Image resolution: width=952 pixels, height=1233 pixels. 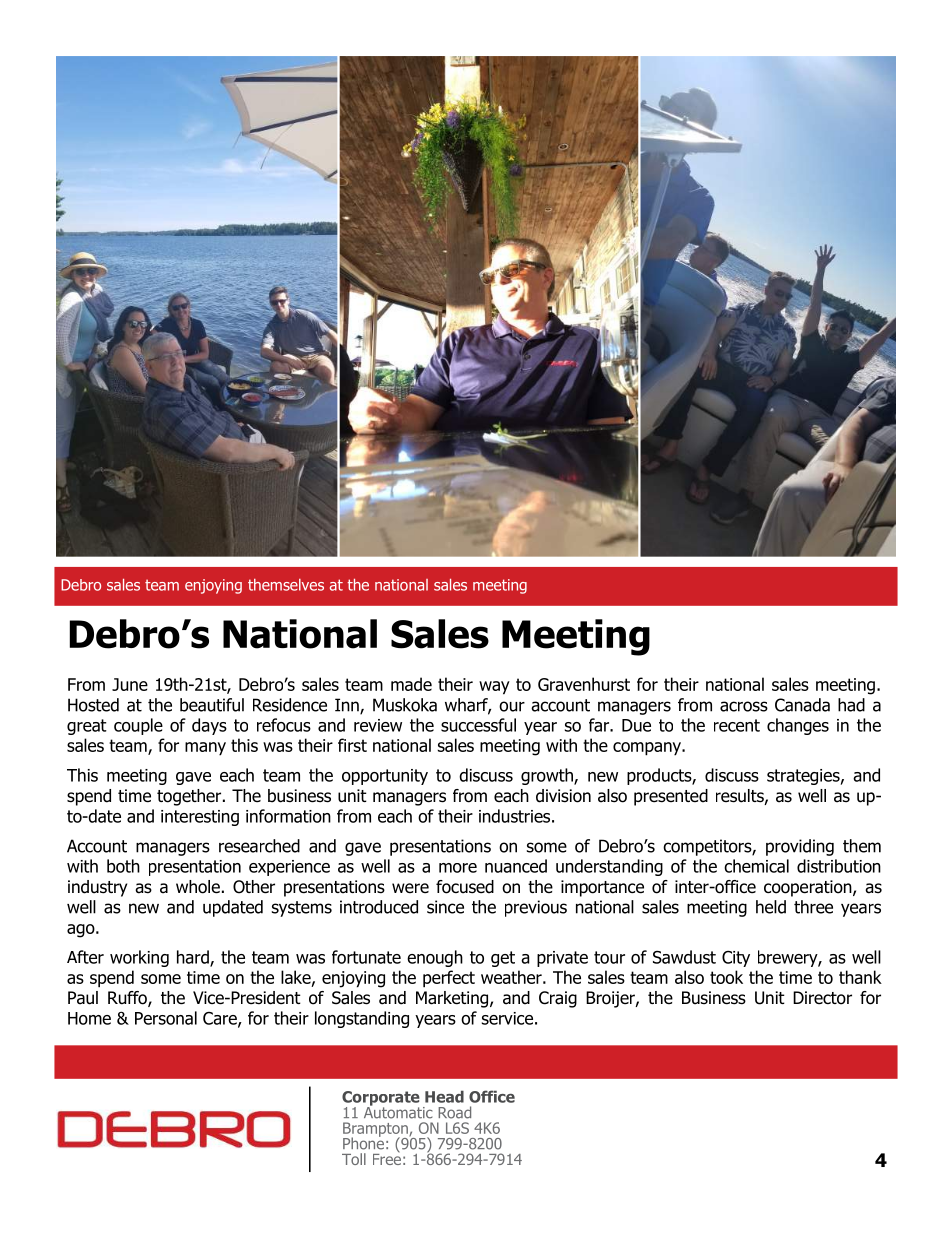 I want to click on whole, so click(x=198, y=887).
